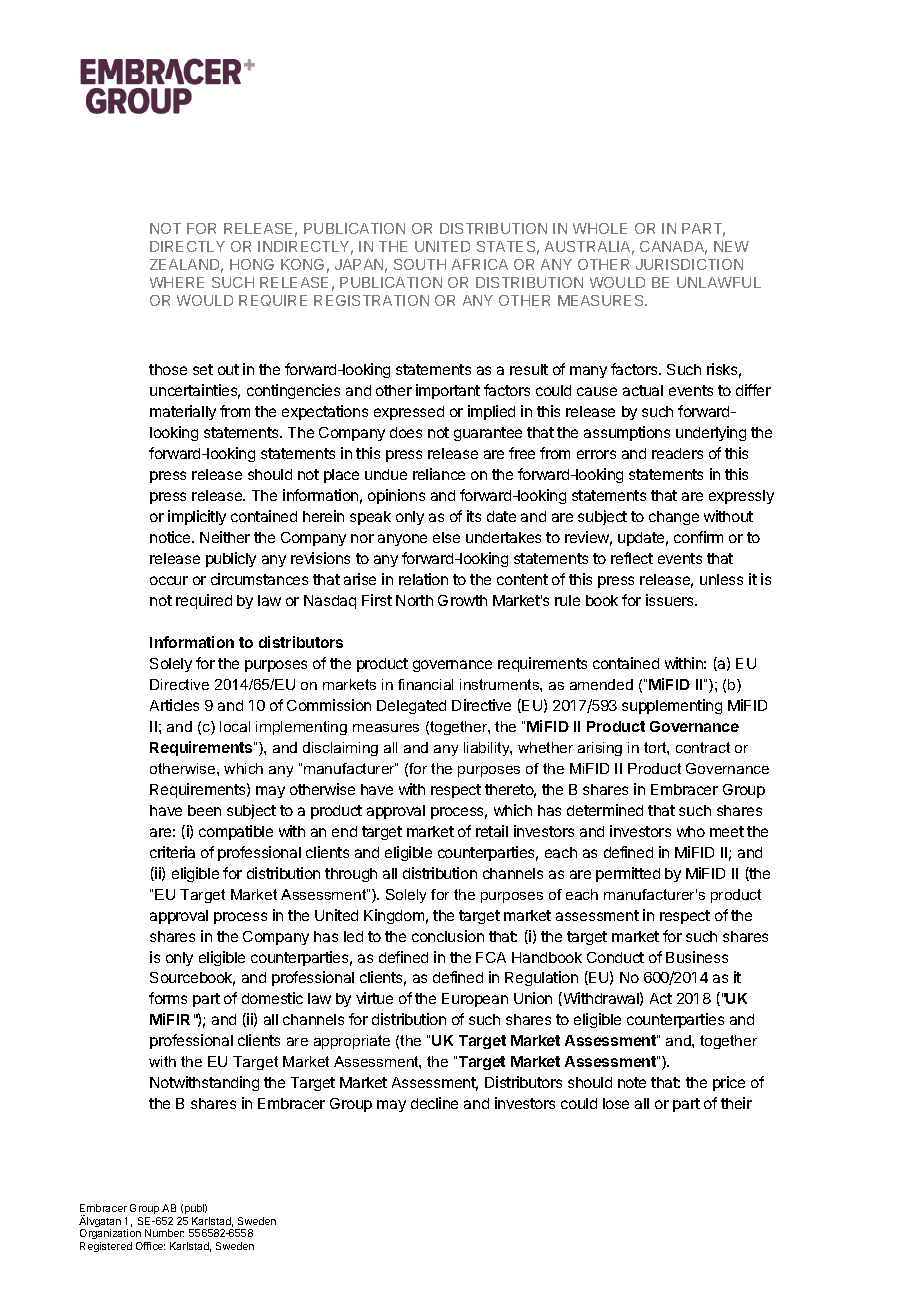  I want to click on SOUTH, so click(420, 264).
